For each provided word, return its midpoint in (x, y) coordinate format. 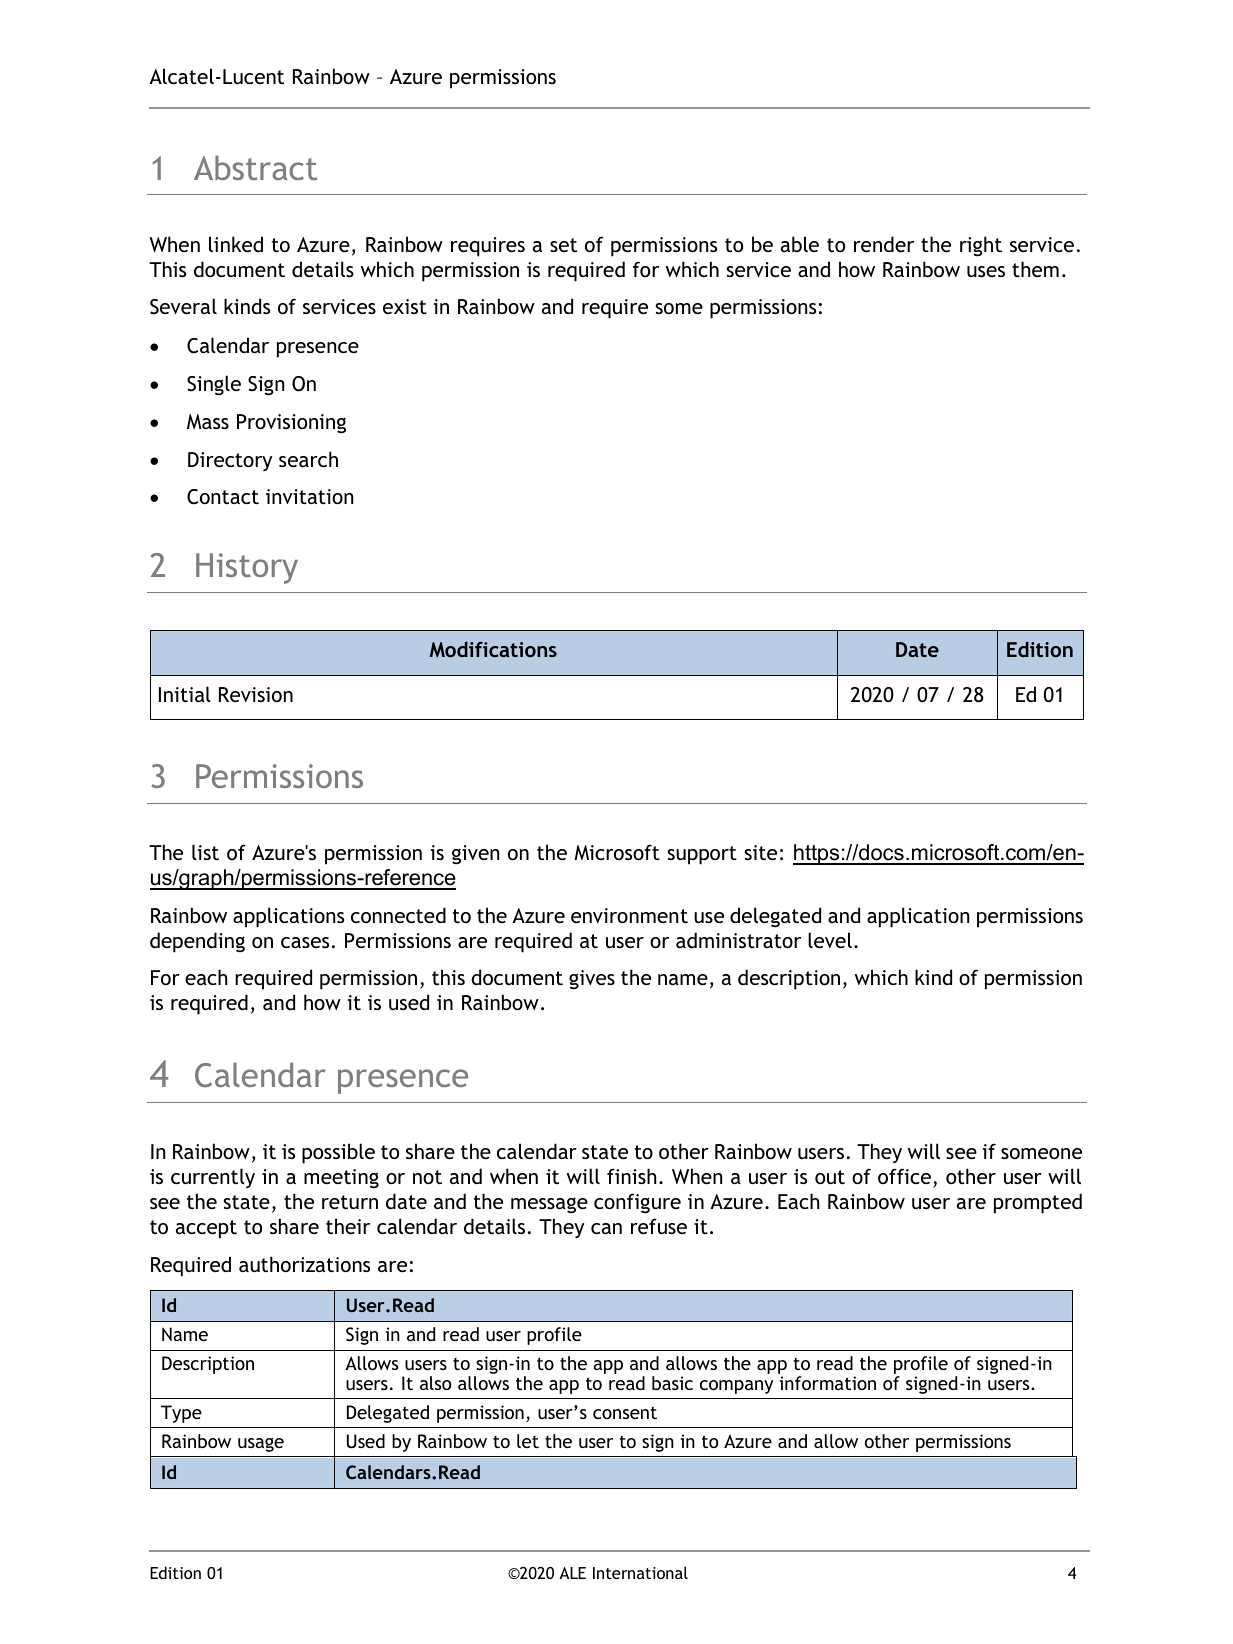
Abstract (255, 167)
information (827, 1383)
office (906, 1177)
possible (338, 1153)
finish (631, 1176)
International (640, 1572)
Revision (256, 694)
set (563, 245)
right (981, 246)
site (760, 852)
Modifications (493, 649)
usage (261, 1445)
